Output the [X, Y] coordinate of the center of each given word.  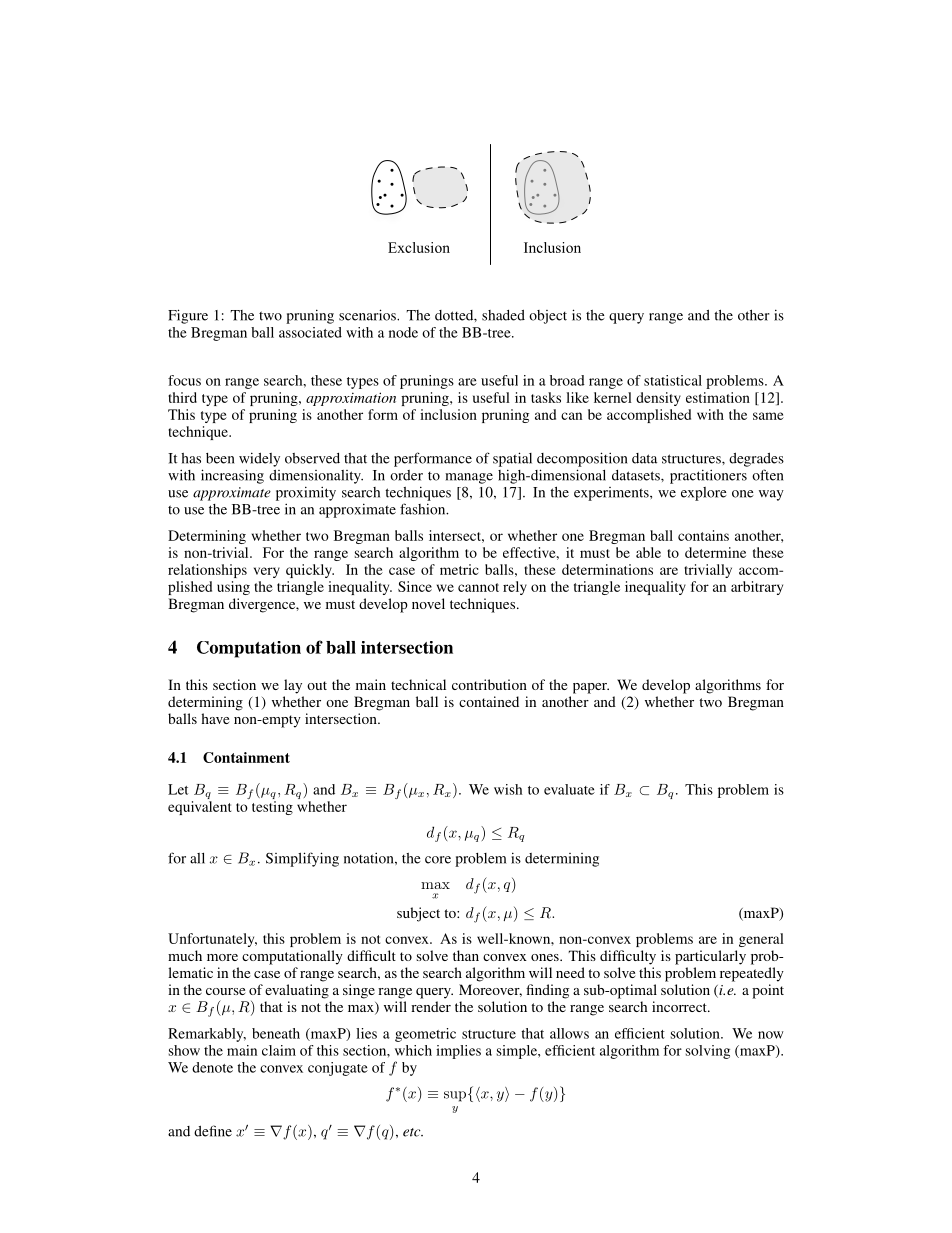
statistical [673, 380]
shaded [503, 315]
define [213, 1131]
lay [293, 686]
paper [591, 688]
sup [455, 1096]
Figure [188, 316]
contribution [489, 684]
